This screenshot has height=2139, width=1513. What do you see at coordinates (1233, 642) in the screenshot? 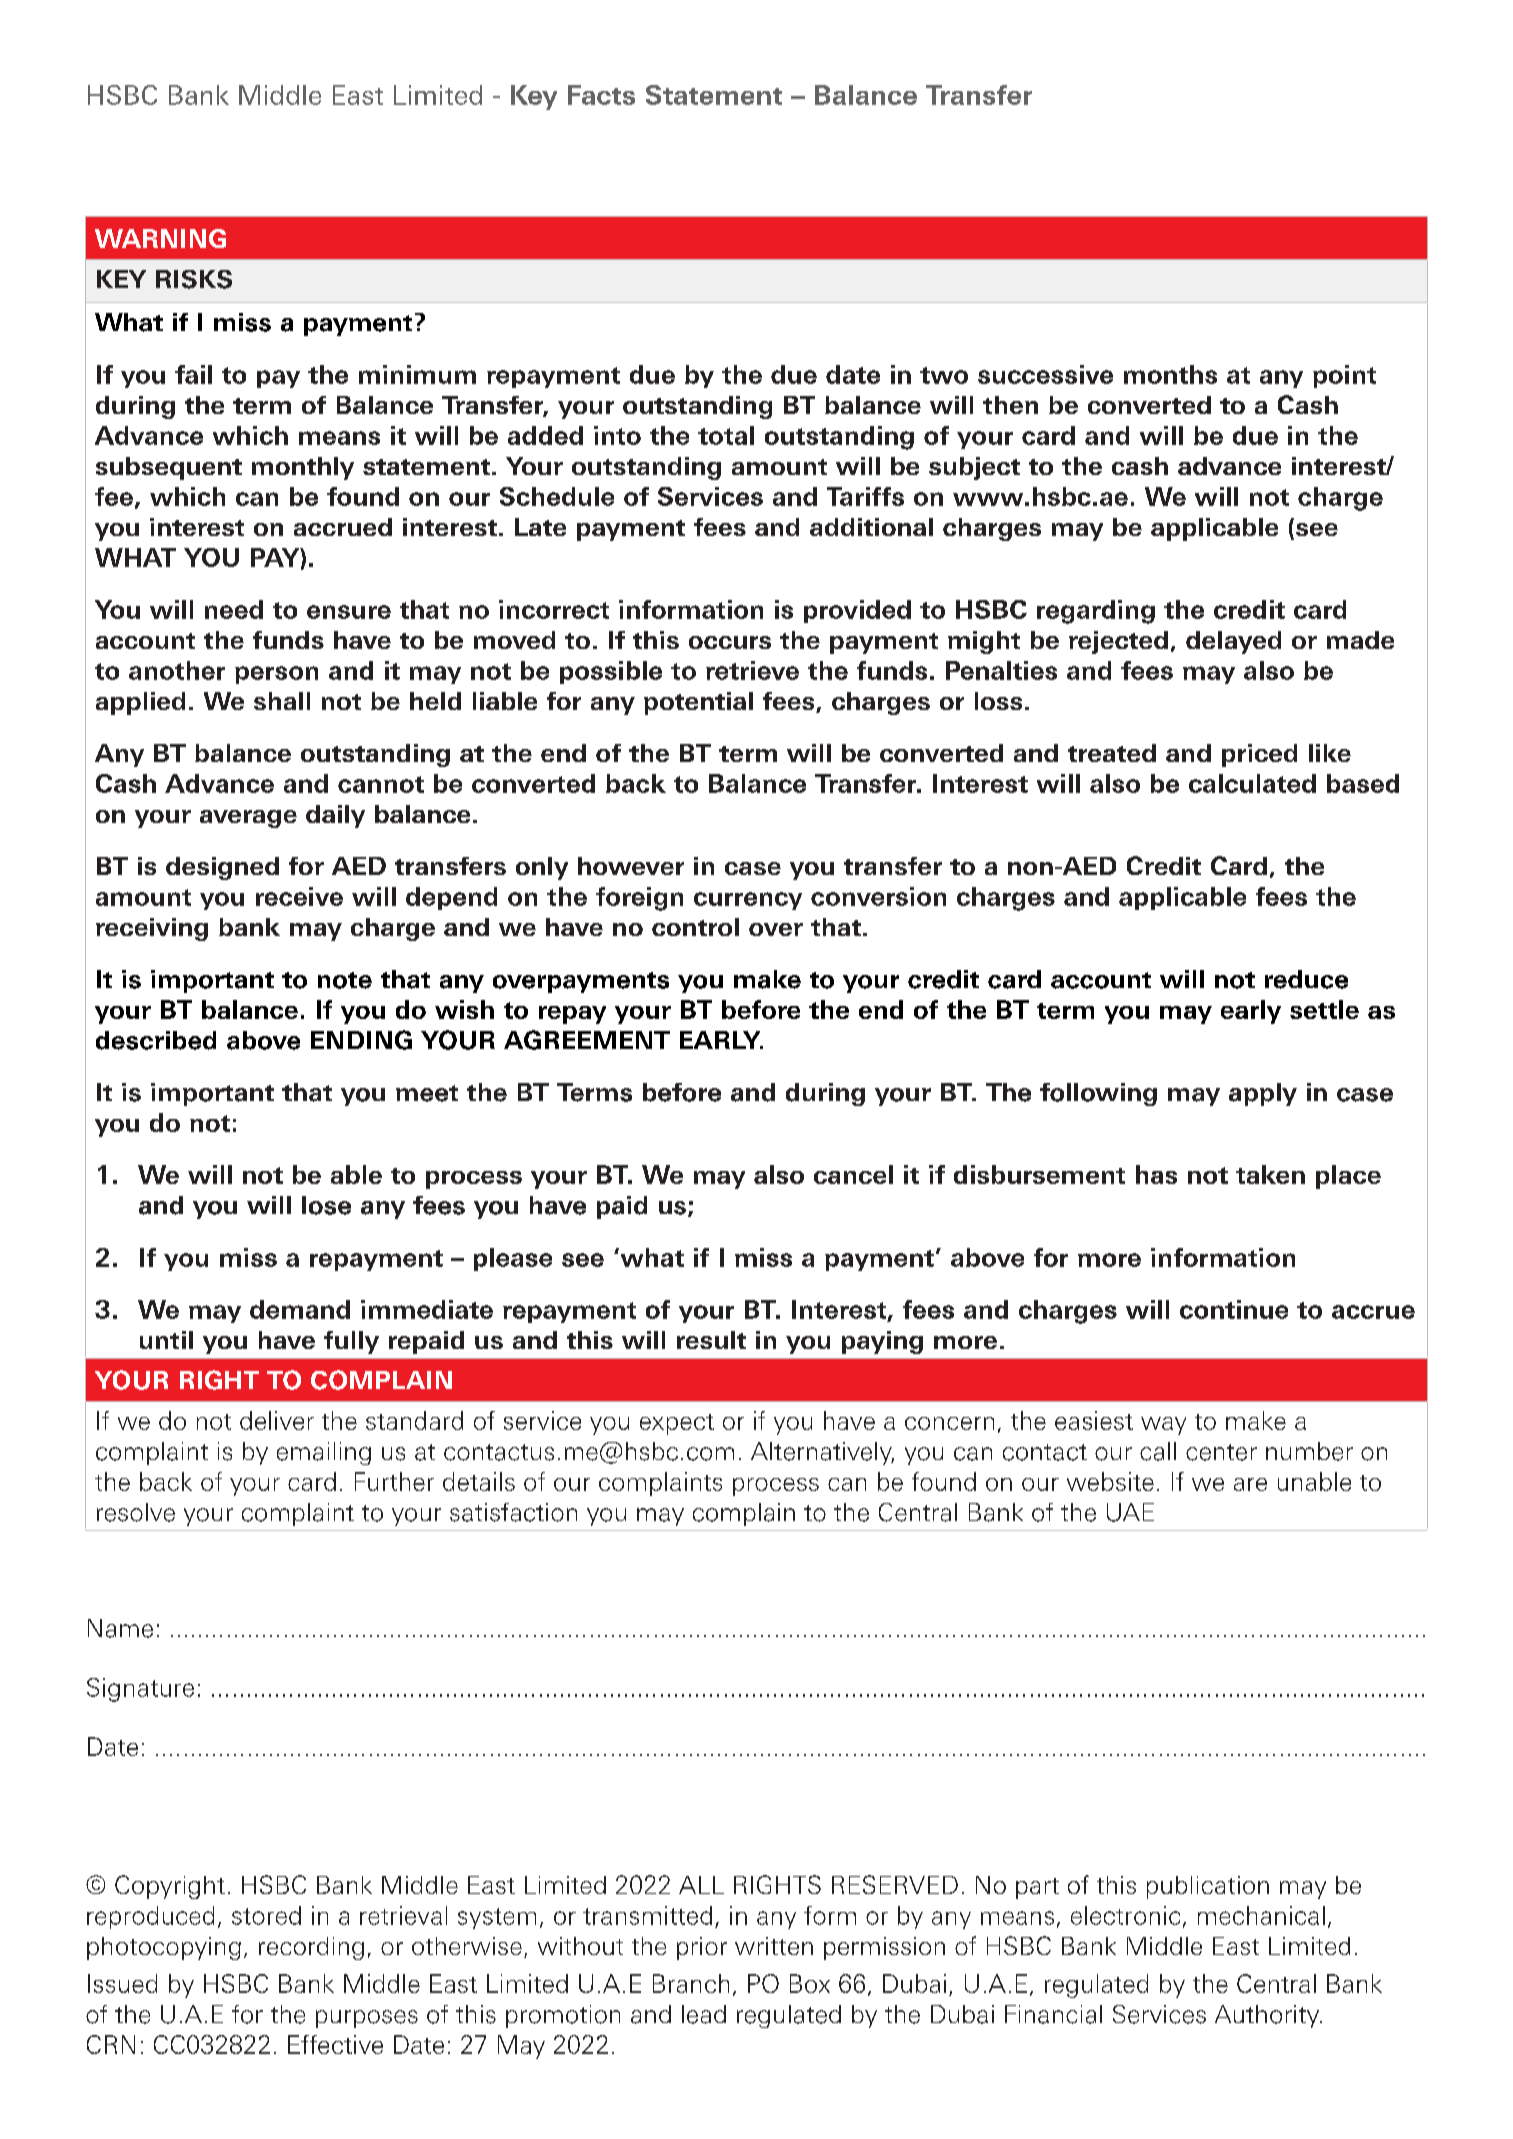
I see `delayed` at bounding box center [1233, 642].
